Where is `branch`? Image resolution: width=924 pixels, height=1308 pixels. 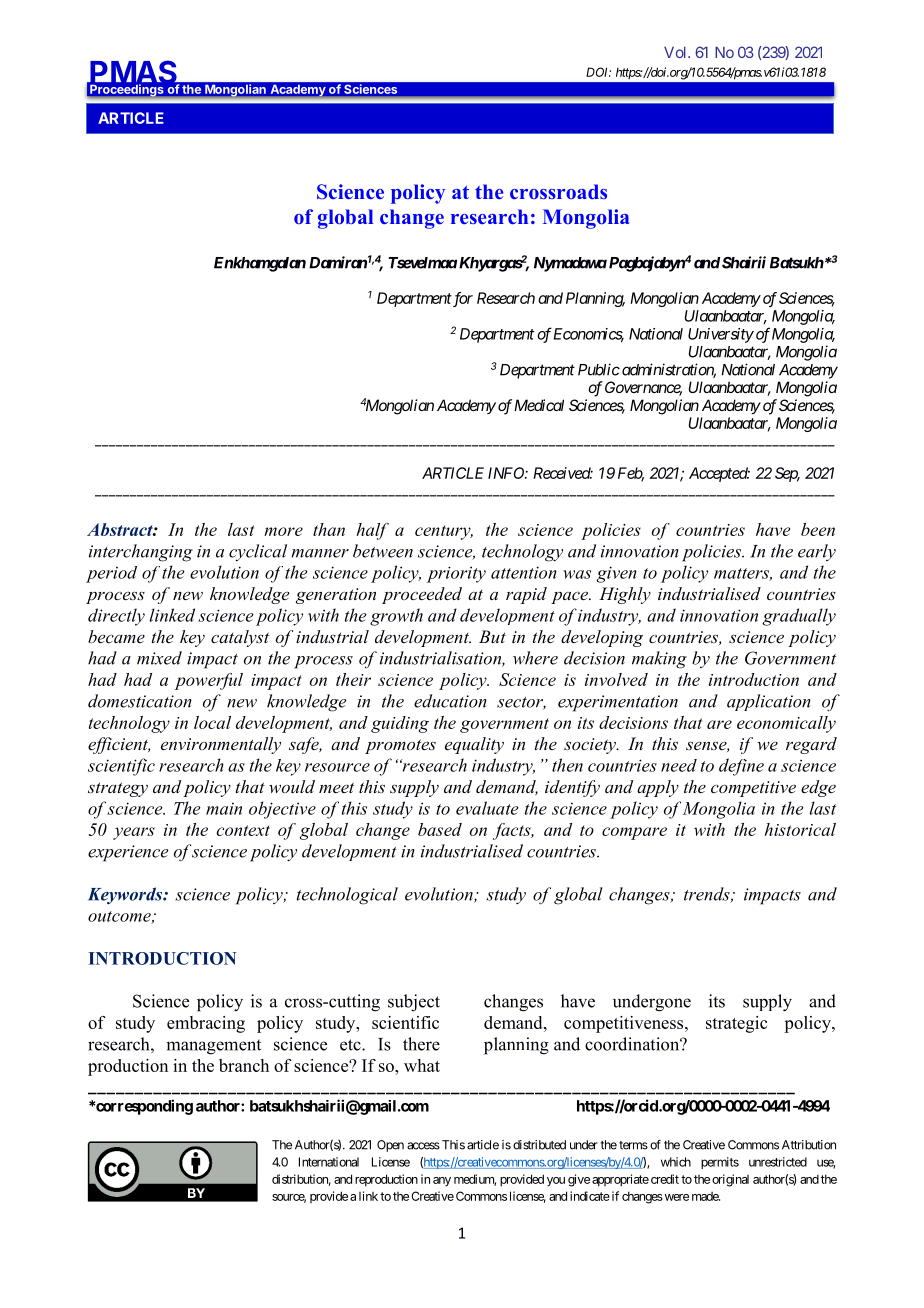 branch is located at coordinates (244, 1065).
